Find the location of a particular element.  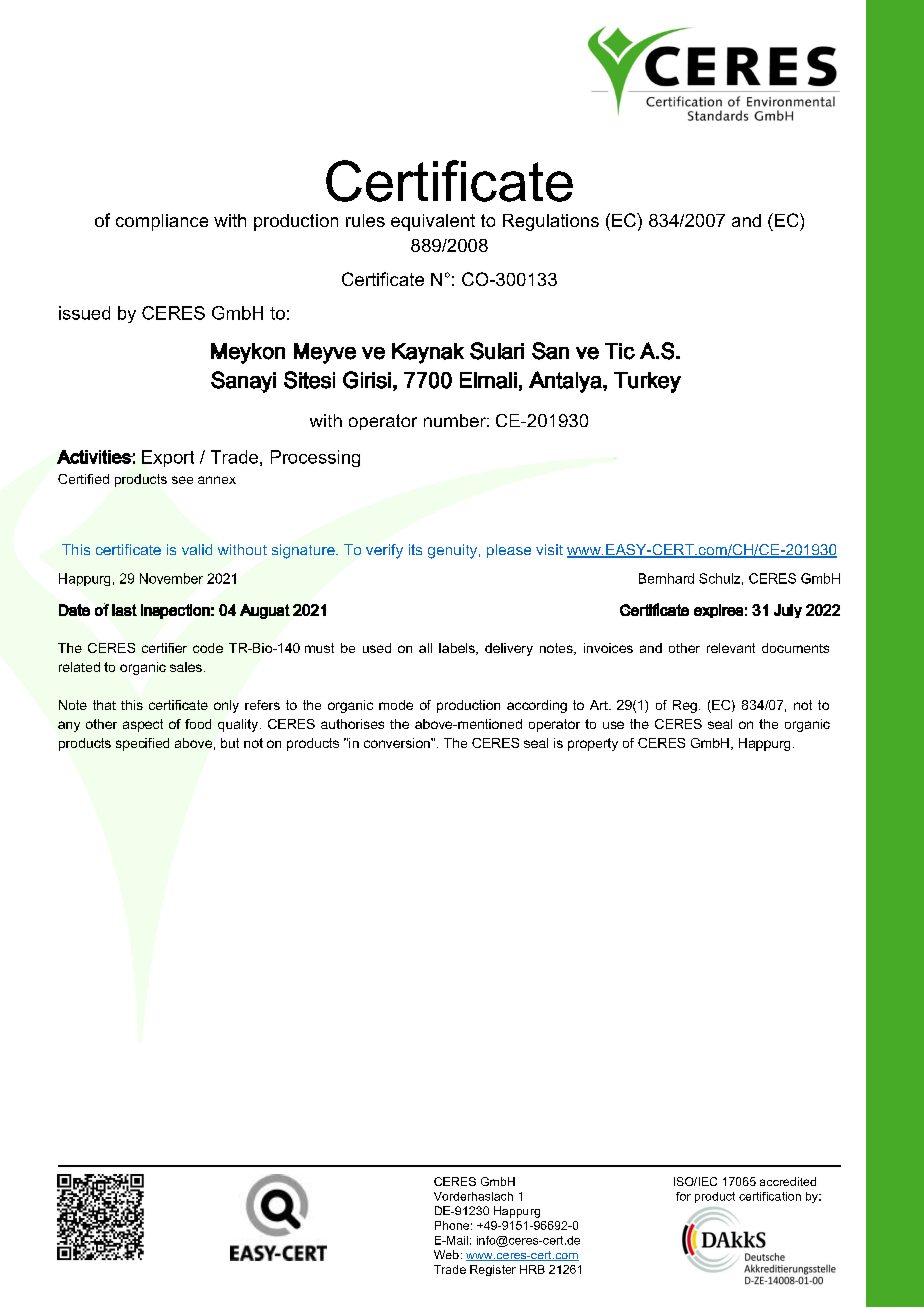

equivalent is located at coordinates (433, 222).
